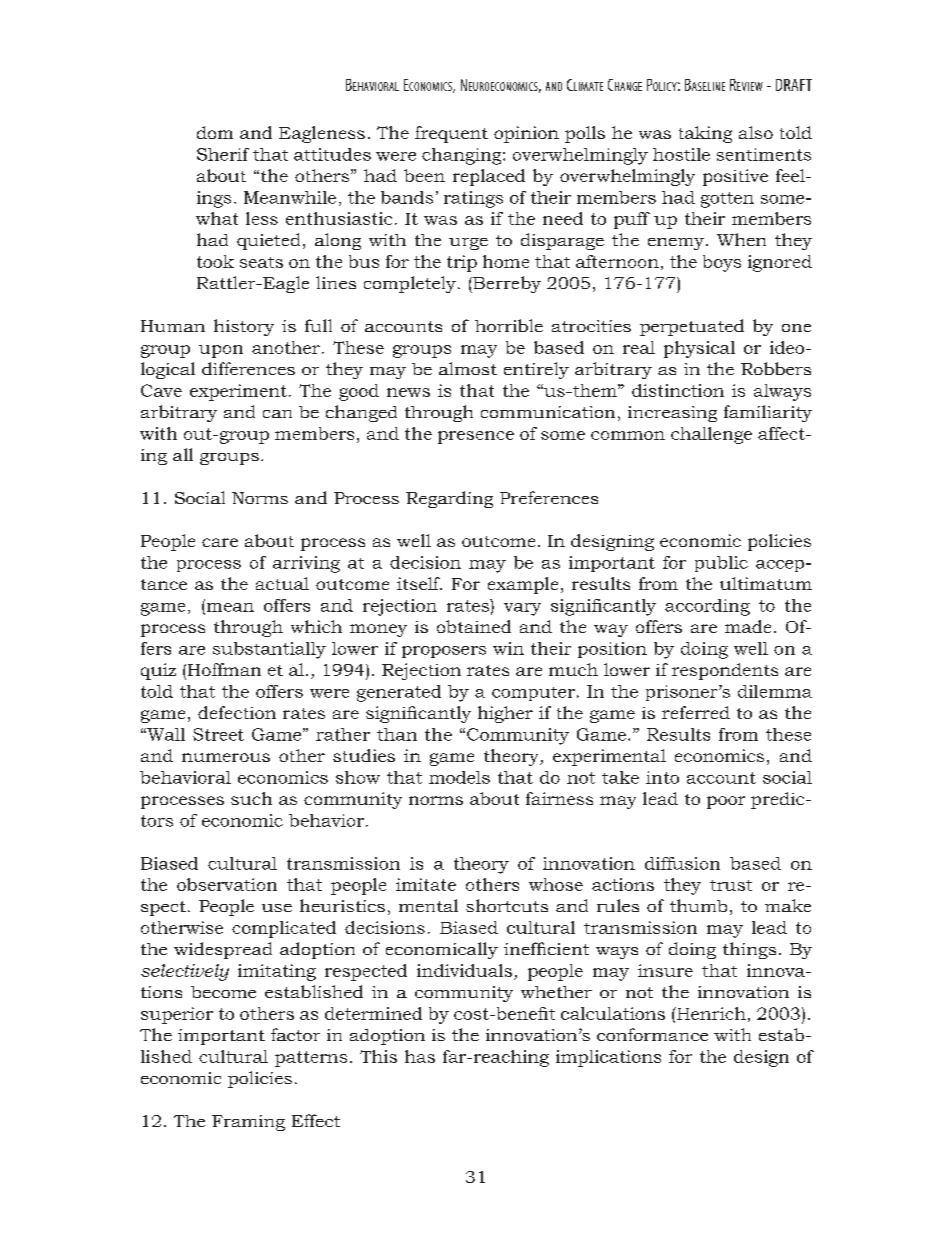 The height and width of the screenshot is (1233, 952). Describe the element at coordinates (215, 132) in the screenshot. I see `dom` at that location.
